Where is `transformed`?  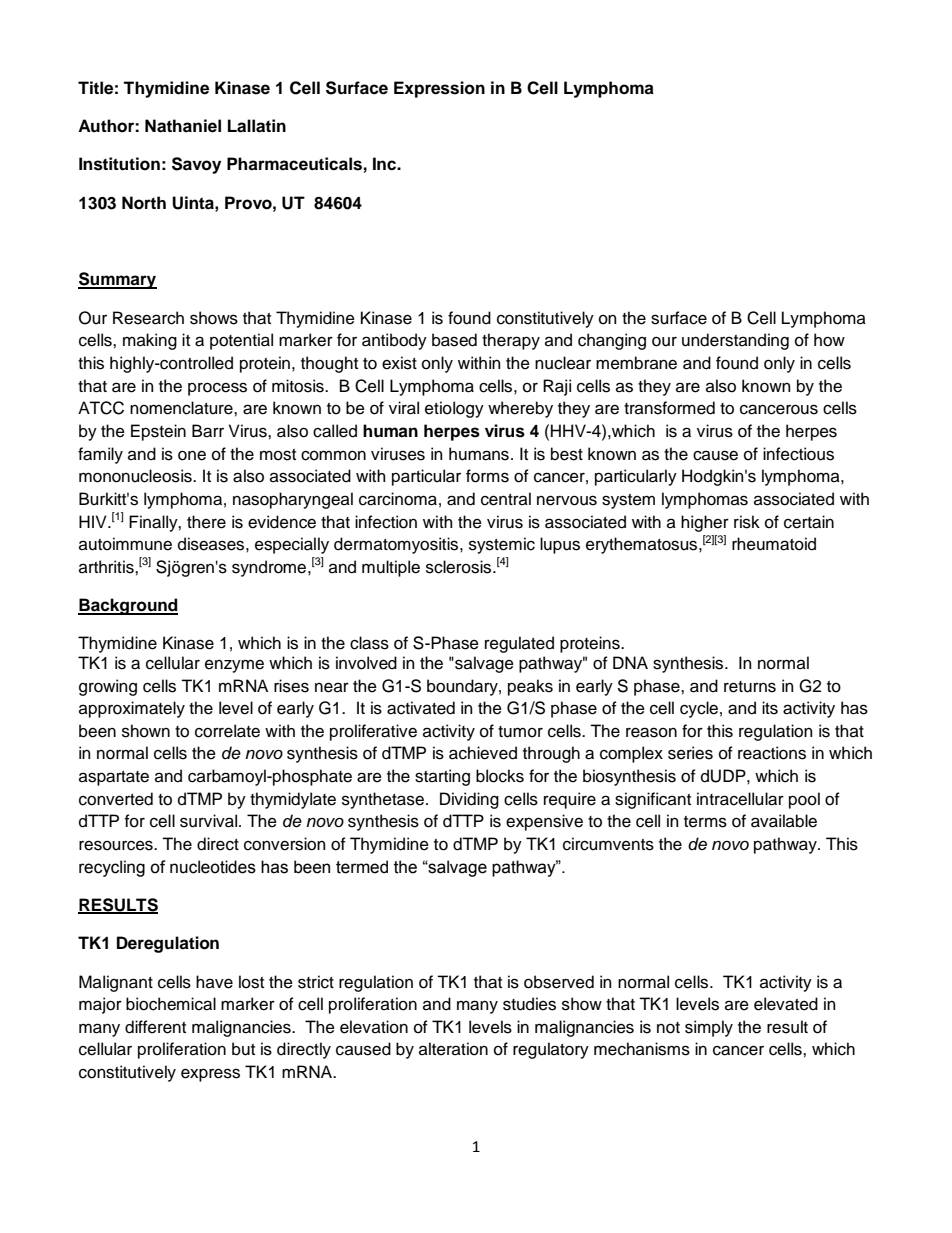 transformed is located at coordinates (669, 408).
